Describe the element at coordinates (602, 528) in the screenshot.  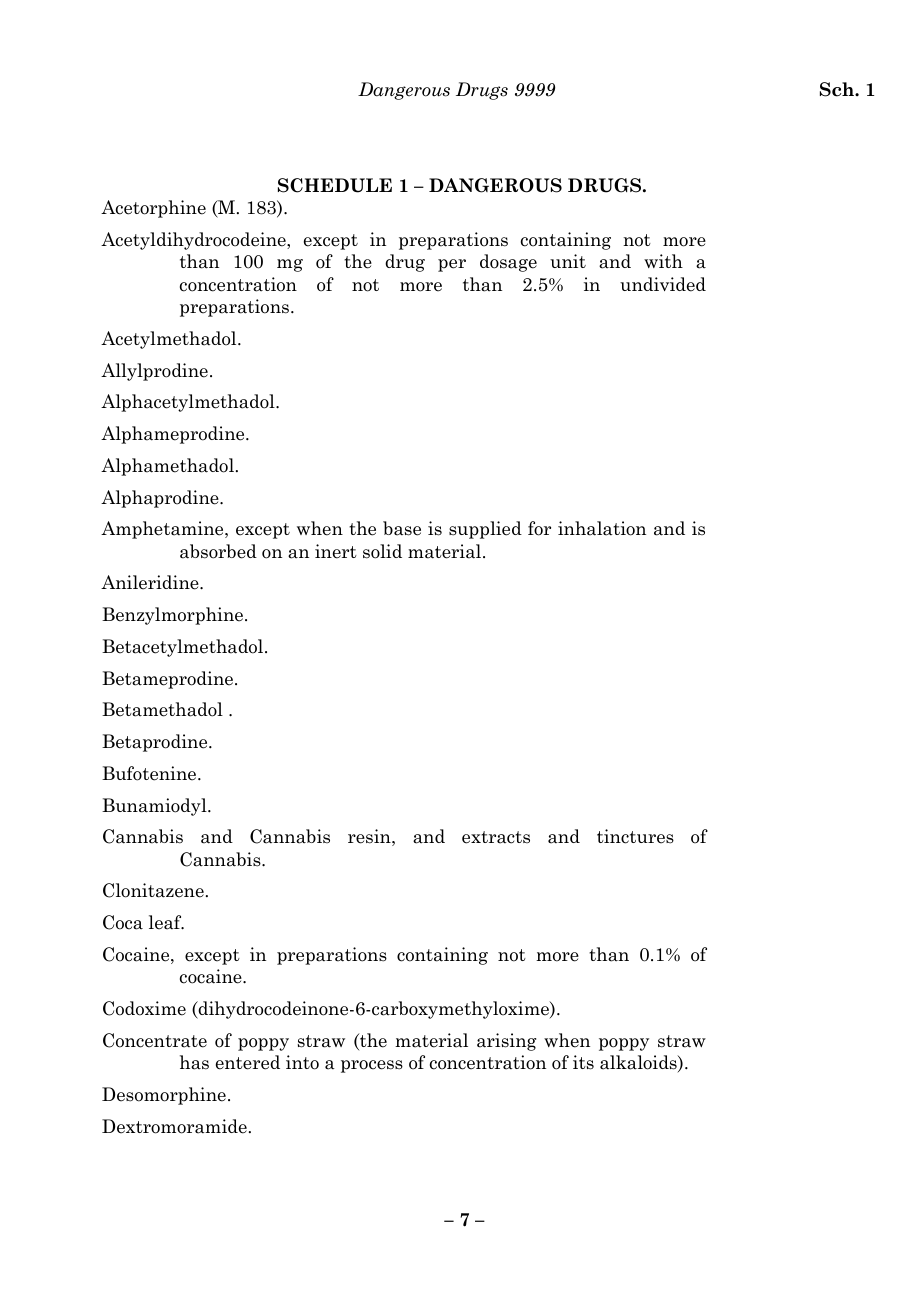
I see `inhalation` at that location.
